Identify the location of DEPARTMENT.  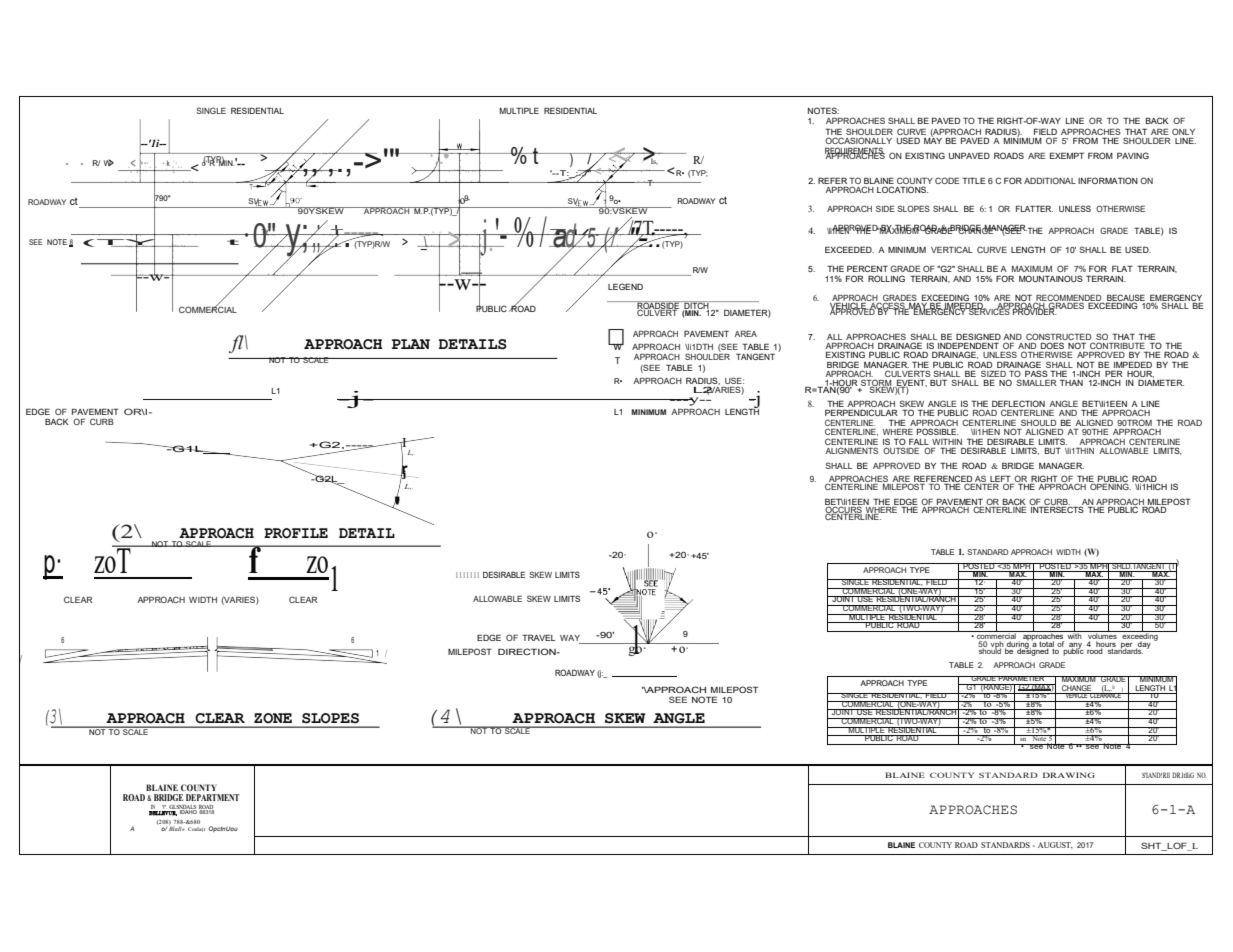
(213, 797).
